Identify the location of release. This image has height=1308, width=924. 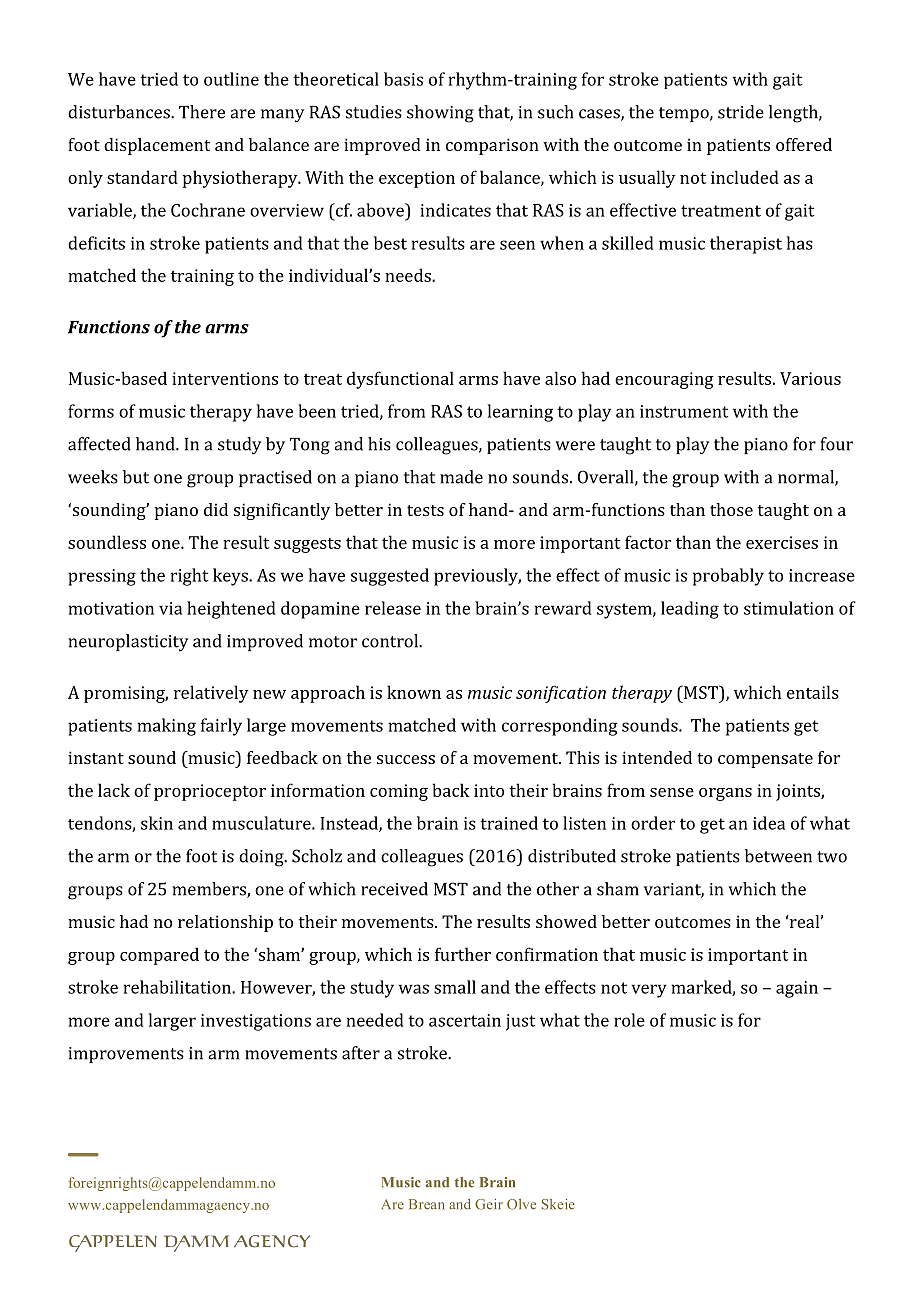
(393, 608).
